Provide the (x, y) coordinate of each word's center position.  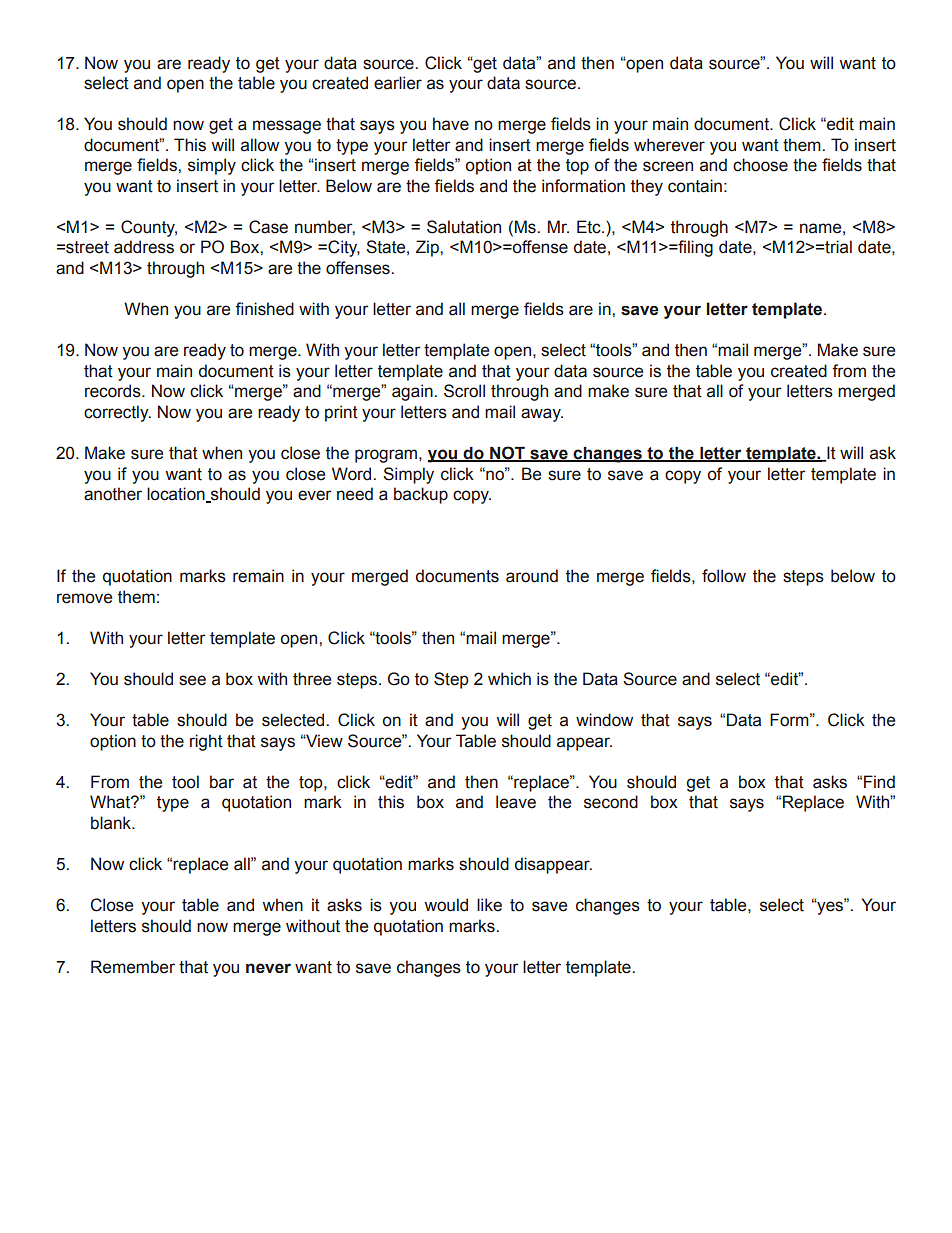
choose (760, 165)
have (451, 124)
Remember (133, 967)
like (489, 905)
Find (879, 782)
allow (260, 145)
